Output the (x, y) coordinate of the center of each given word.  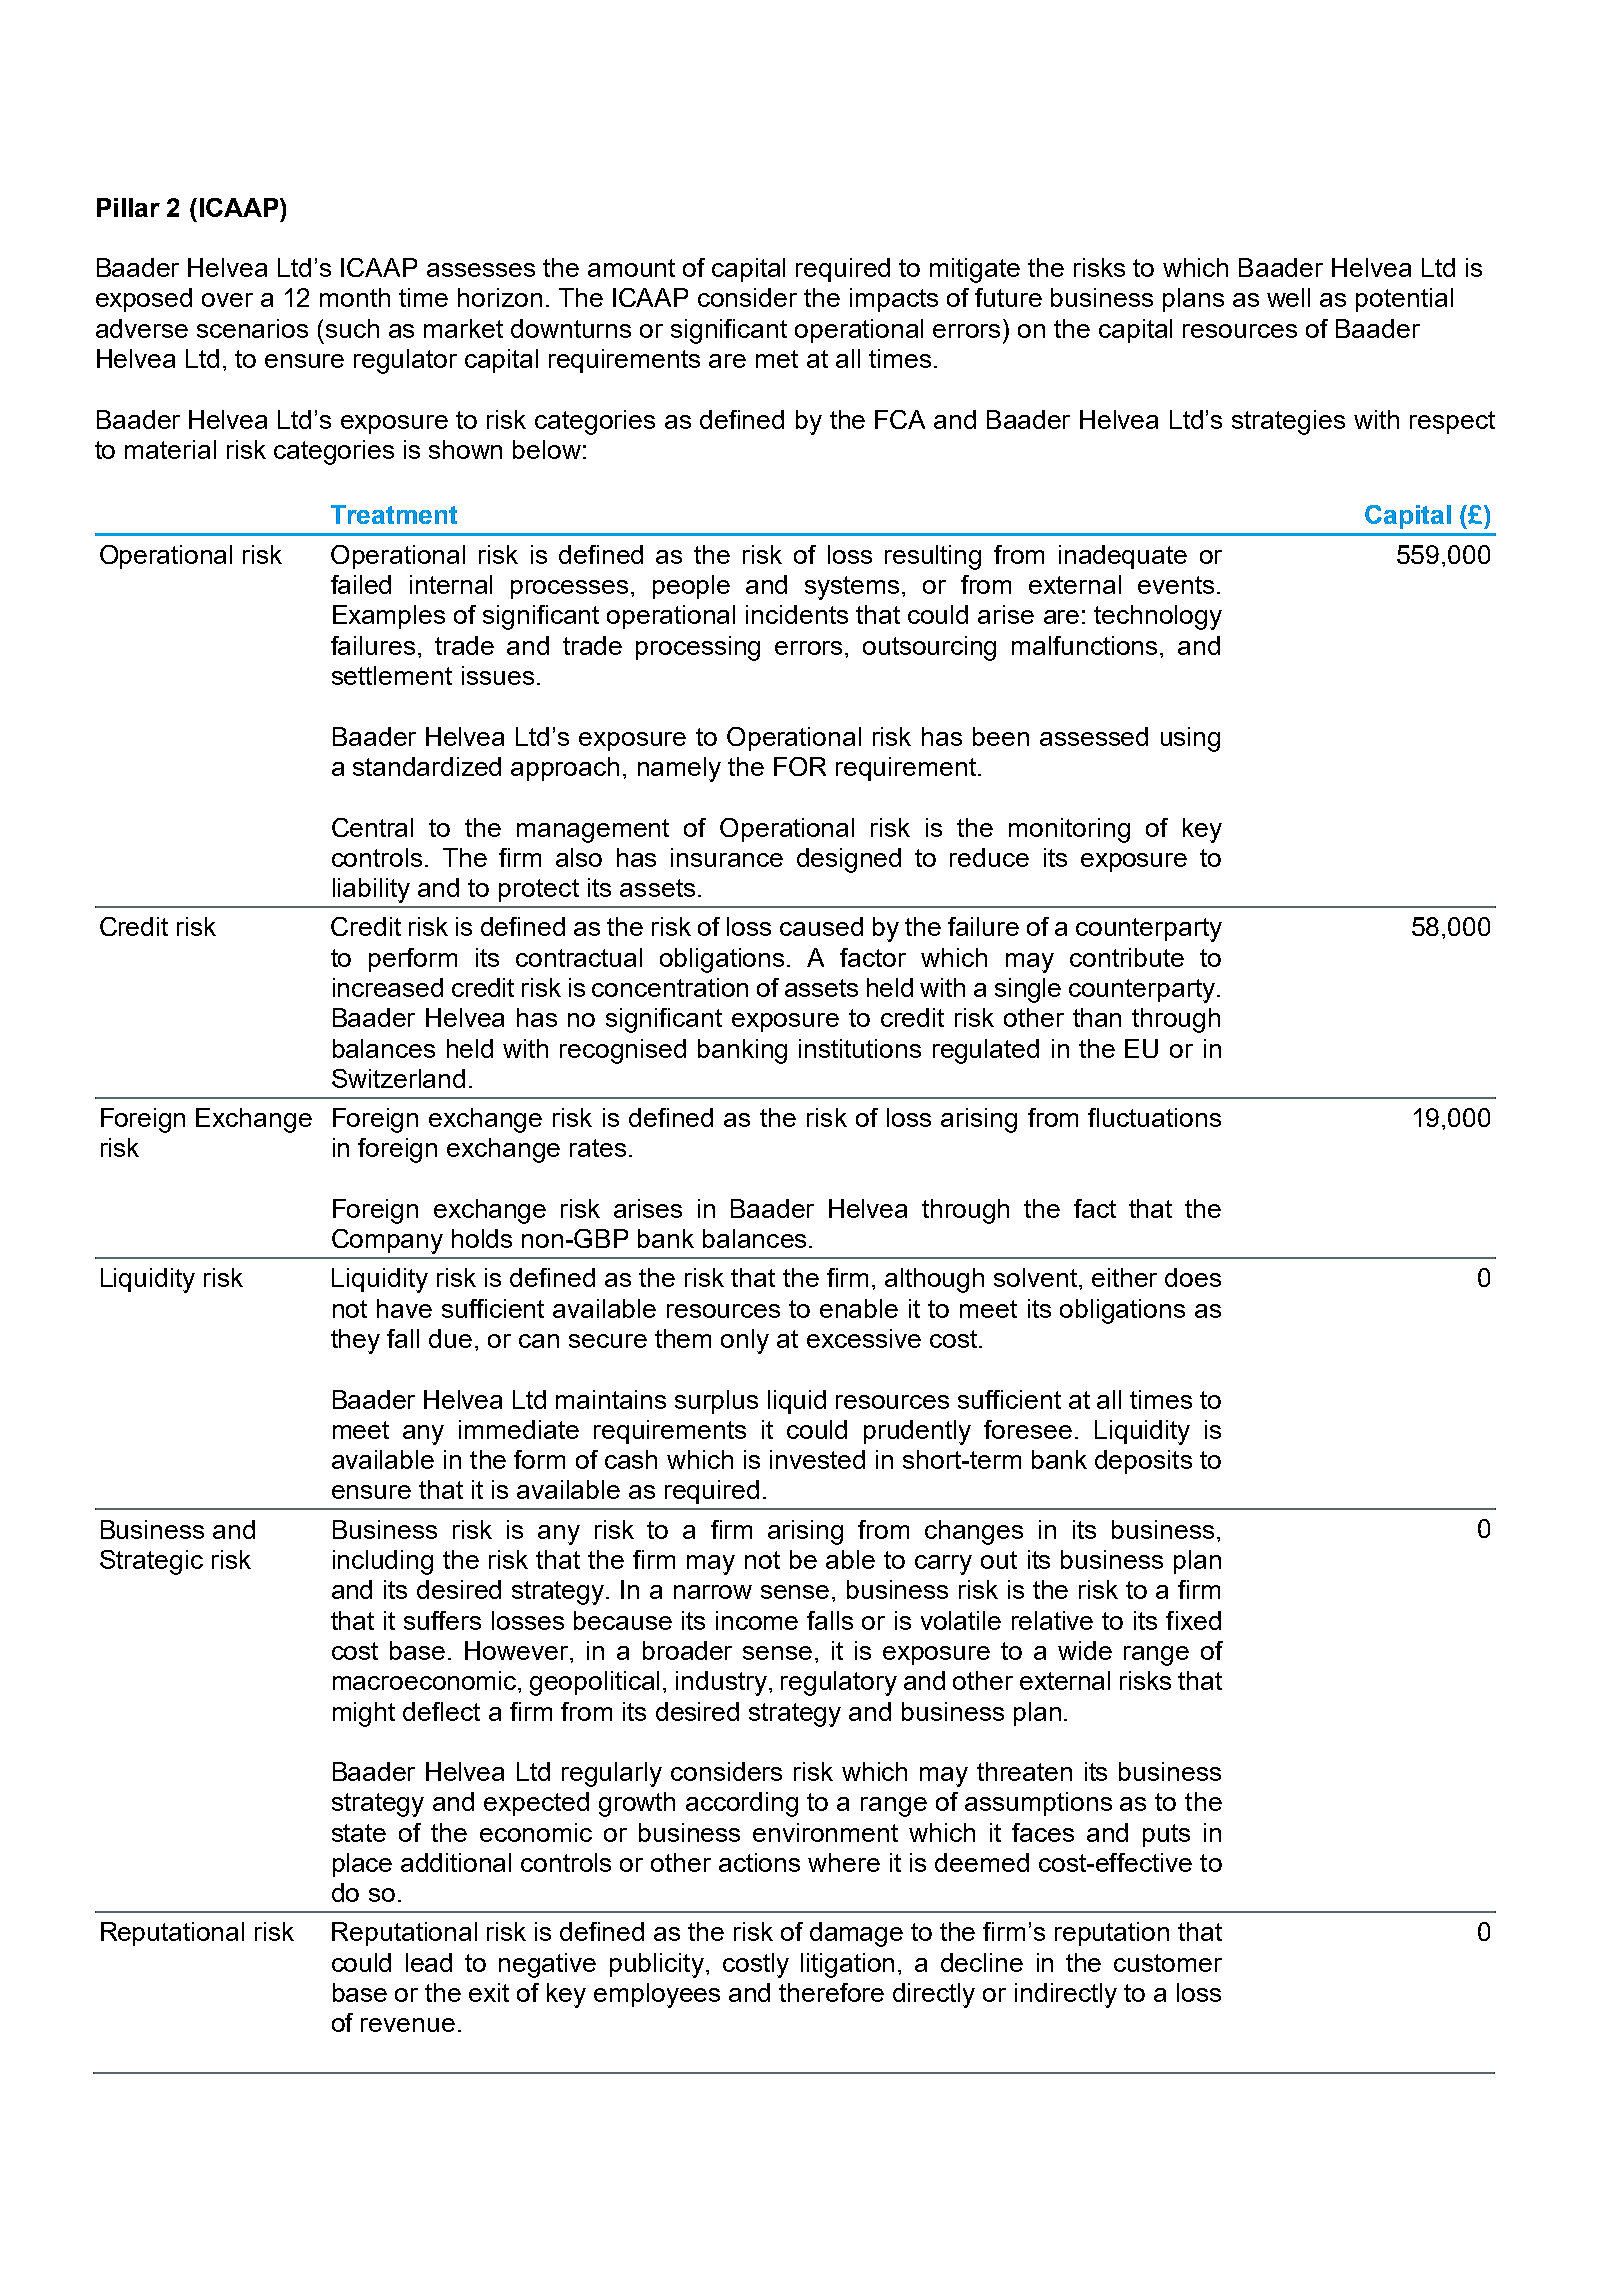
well (1288, 297)
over (227, 300)
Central (372, 827)
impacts (894, 300)
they (355, 1341)
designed (849, 860)
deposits (1143, 1462)
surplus (716, 1402)
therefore (831, 1992)
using (1190, 739)
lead (429, 1962)
